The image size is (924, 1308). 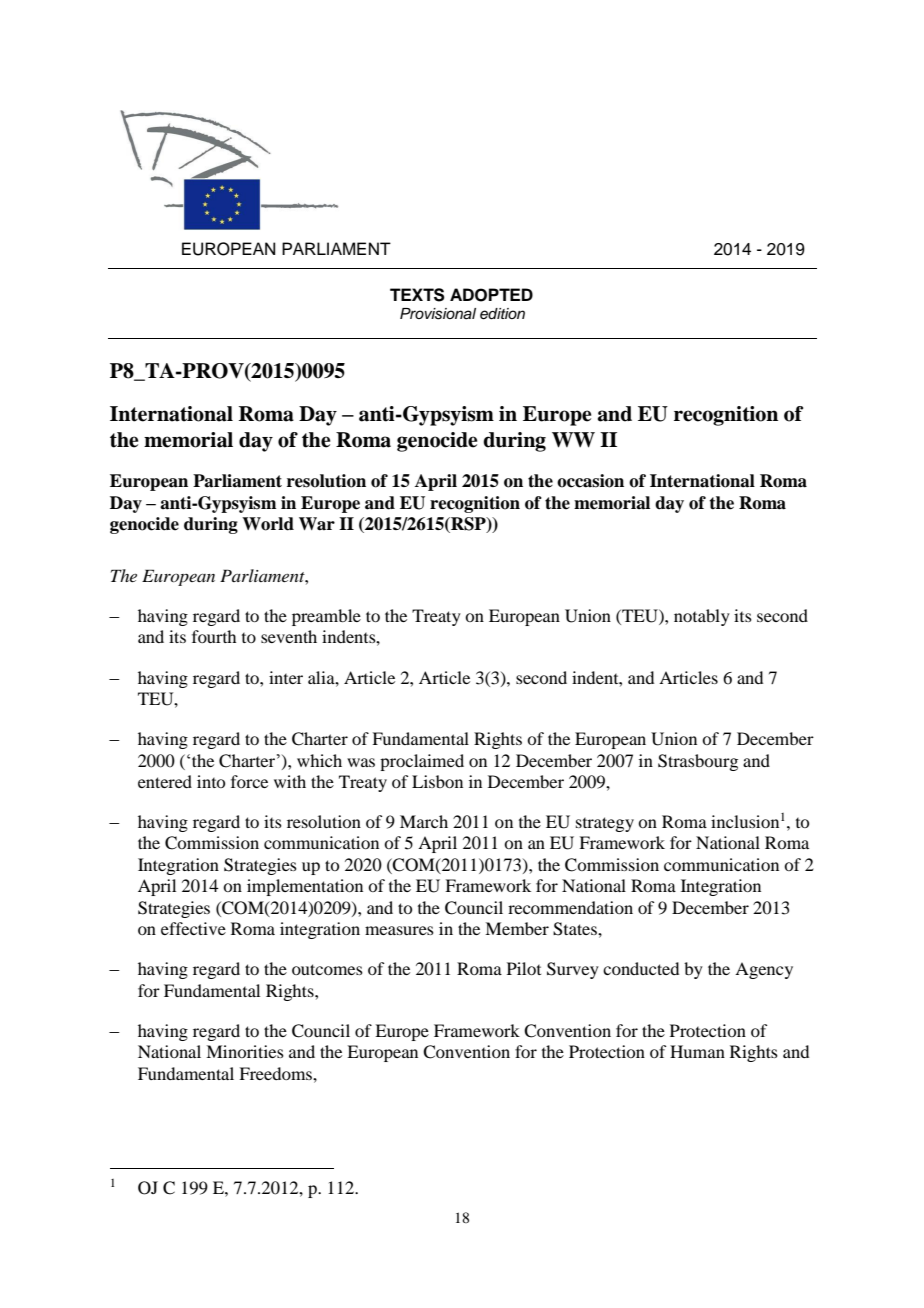 I want to click on edition, so click(x=502, y=314).
